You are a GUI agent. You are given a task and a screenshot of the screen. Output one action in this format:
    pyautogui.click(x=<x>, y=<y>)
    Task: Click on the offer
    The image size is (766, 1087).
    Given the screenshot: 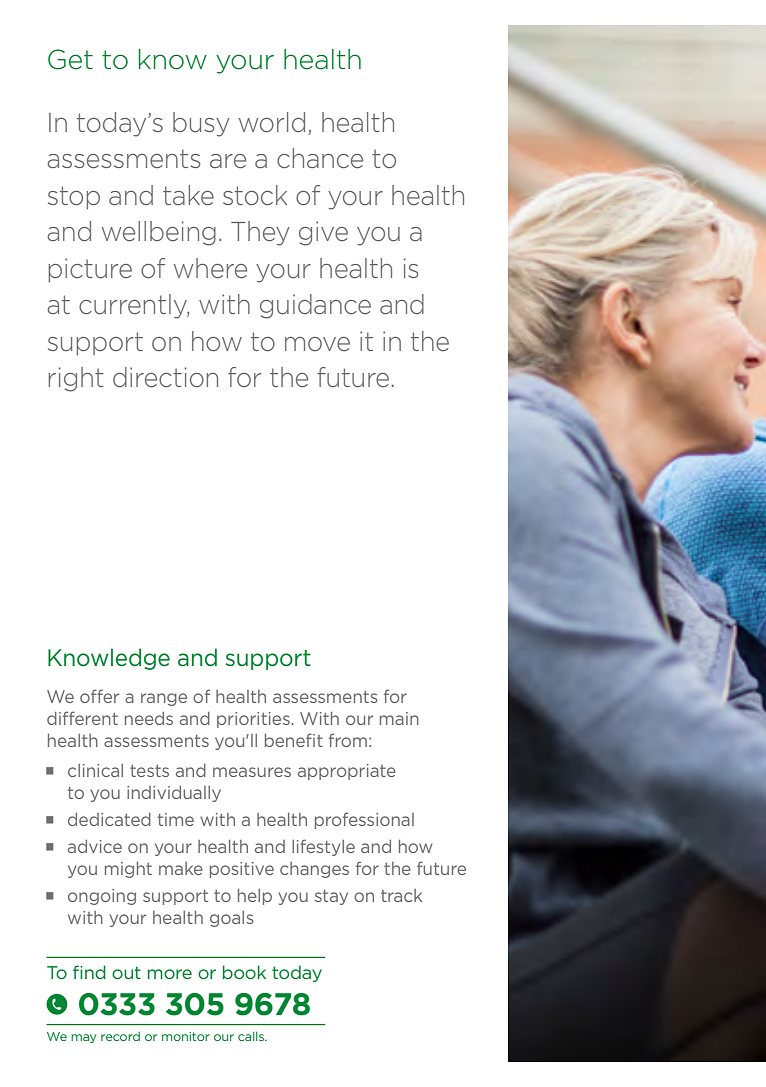 What is the action you would take?
    pyautogui.click(x=99, y=696)
